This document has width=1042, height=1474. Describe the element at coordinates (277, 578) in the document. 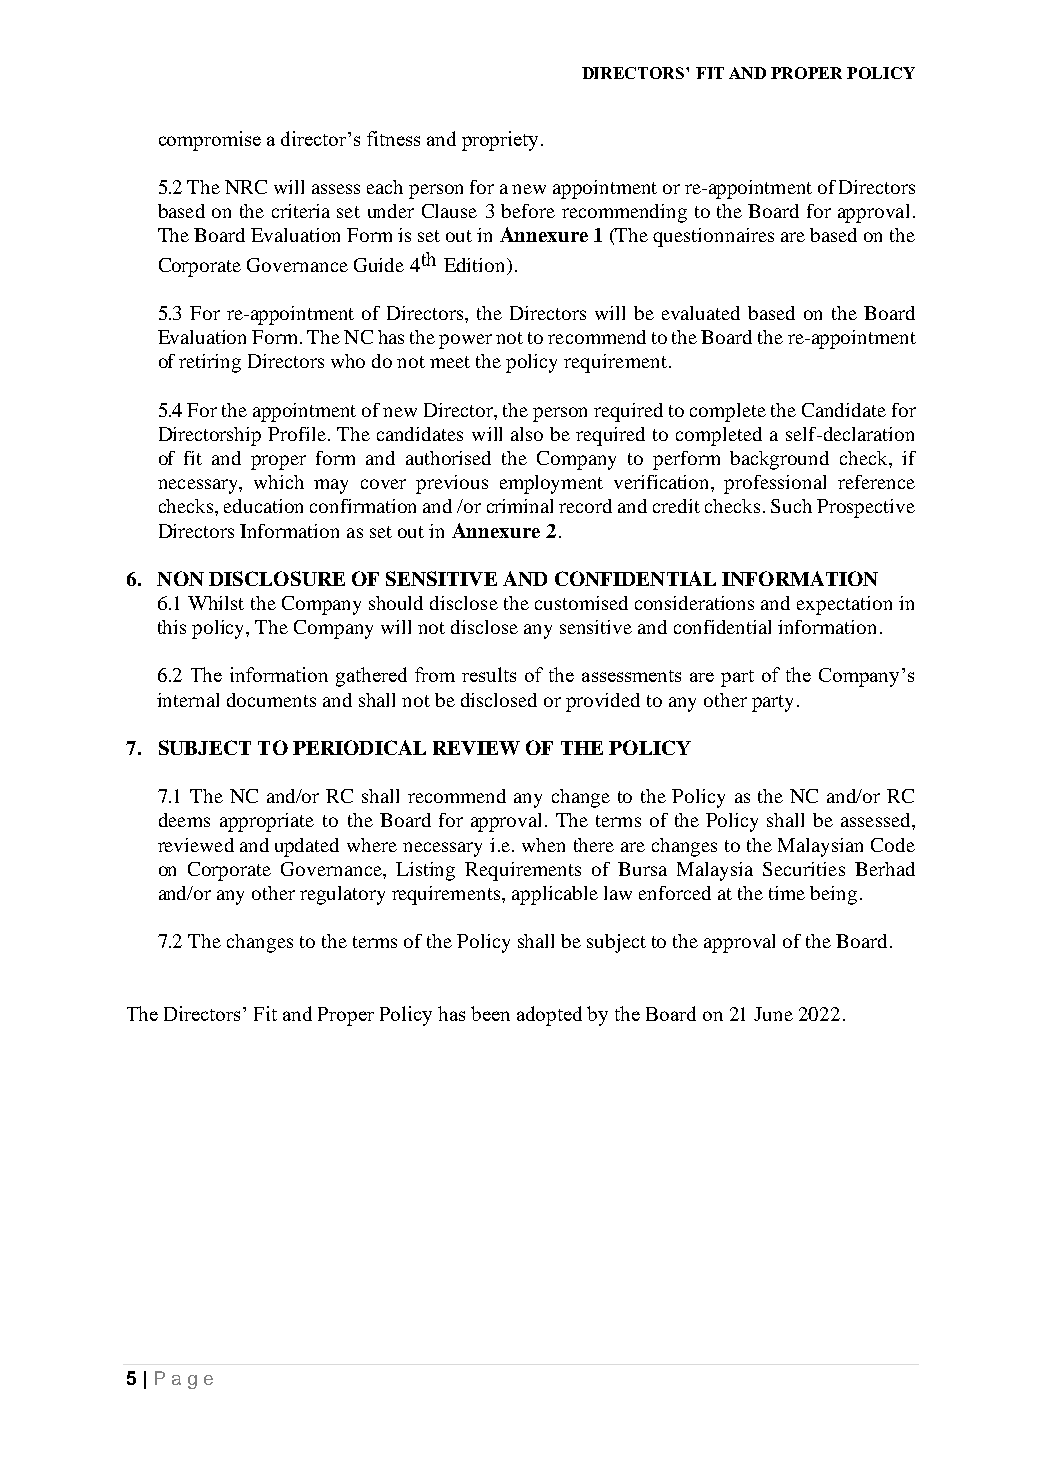

I see `DISCLOSURE` at that location.
